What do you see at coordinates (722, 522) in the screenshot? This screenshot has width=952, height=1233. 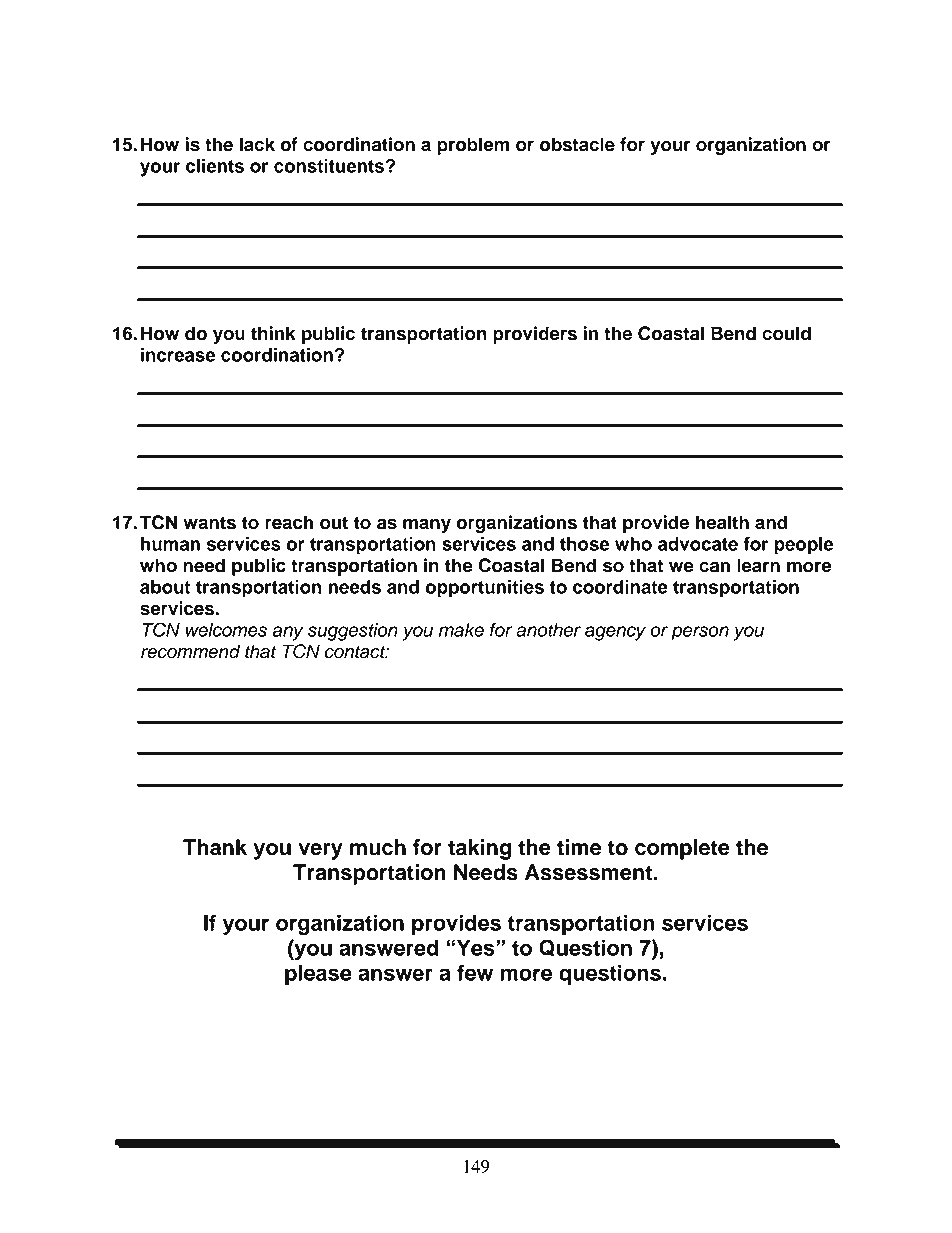 I see `health` at bounding box center [722, 522].
